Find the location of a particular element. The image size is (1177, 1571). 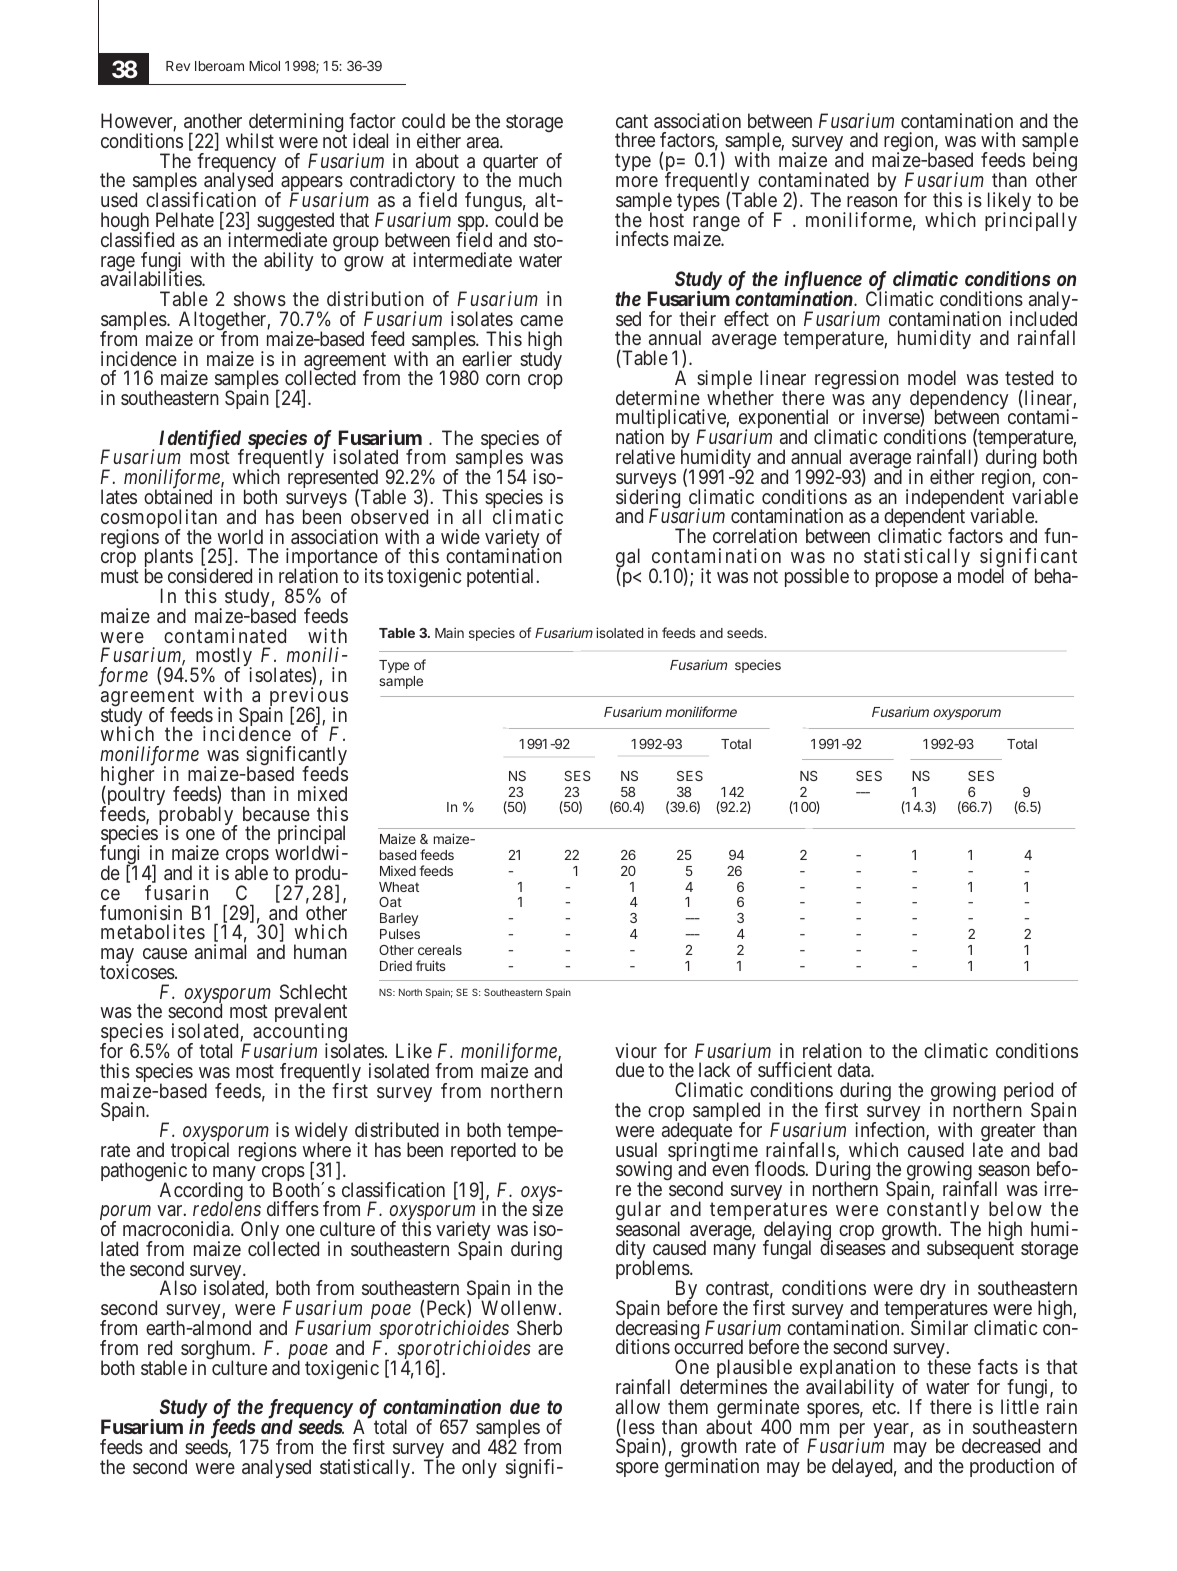

reason is located at coordinates (872, 201).
